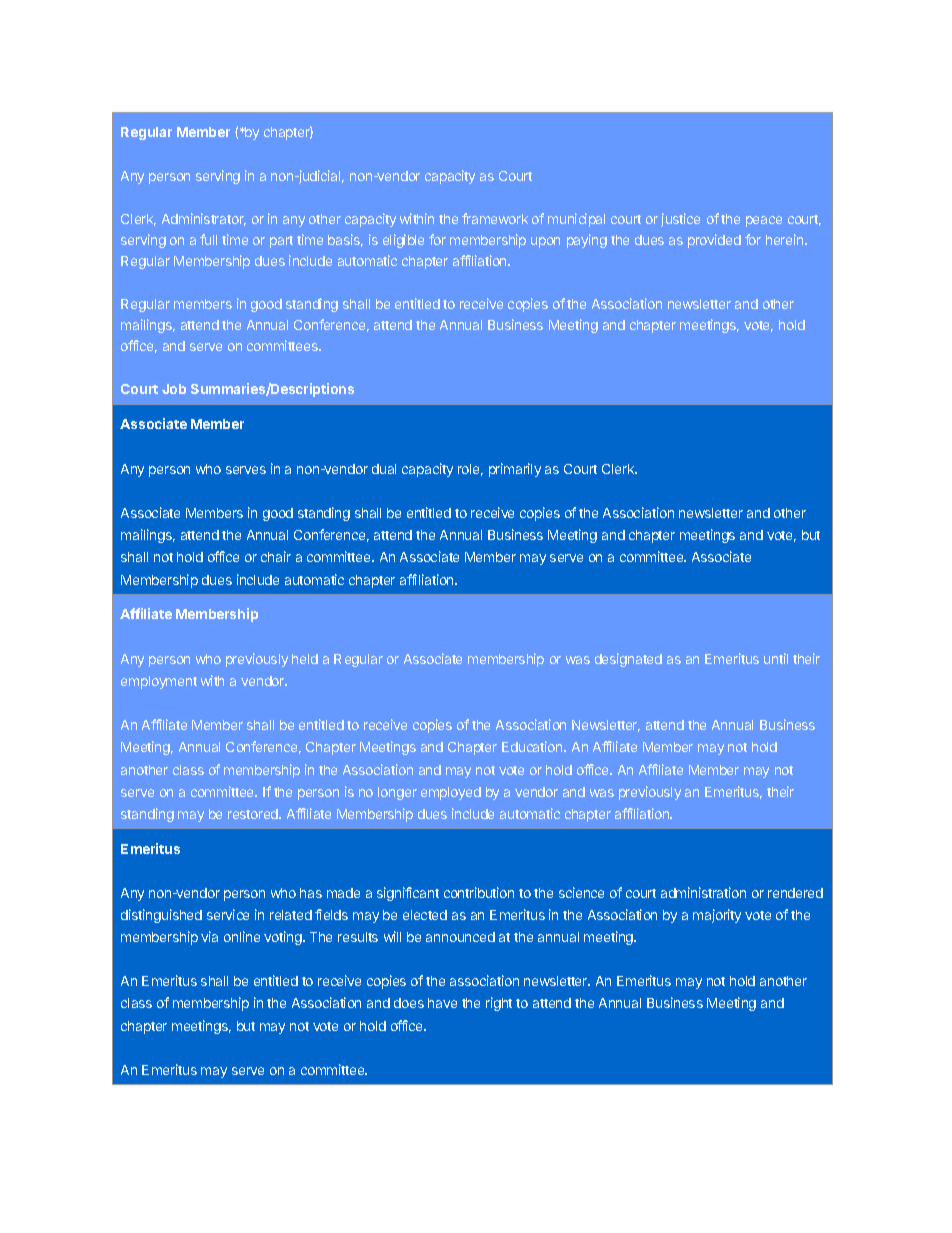  What do you see at coordinates (776, 658) in the document?
I see `until` at bounding box center [776, 658].
